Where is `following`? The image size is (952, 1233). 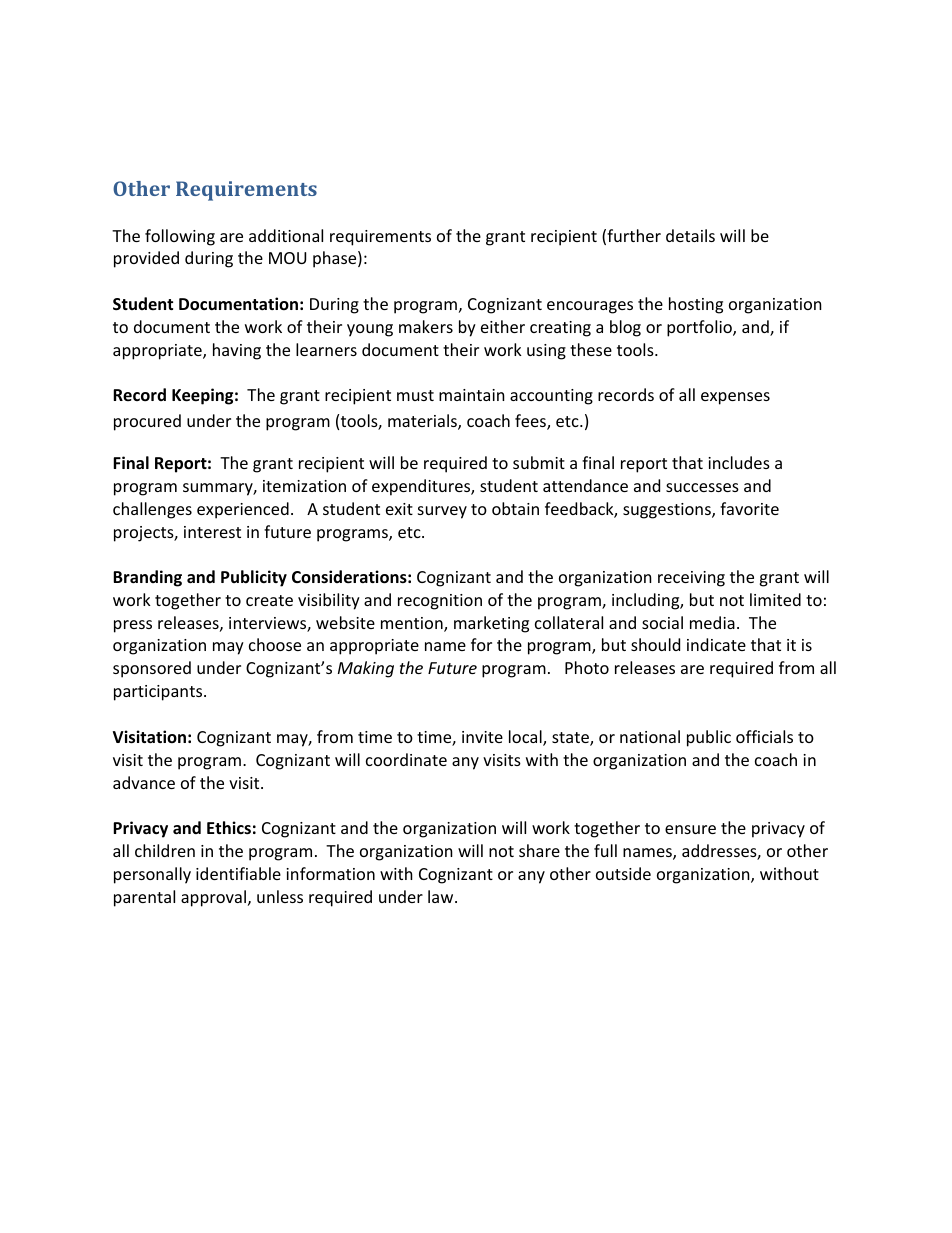 following is located at coordinates (180, 237).
